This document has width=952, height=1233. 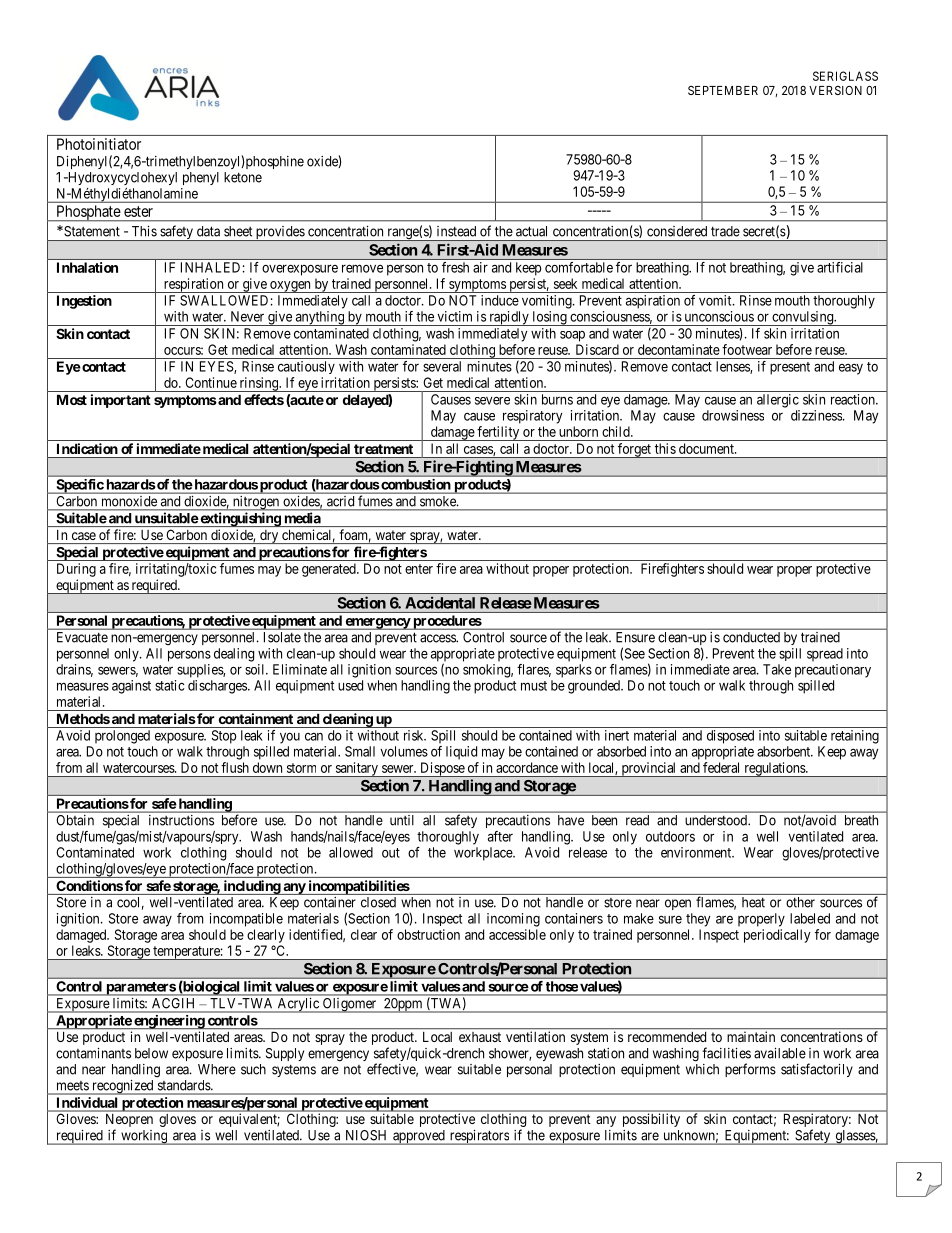 I want to click on instead, so click(x=456, y=231).
